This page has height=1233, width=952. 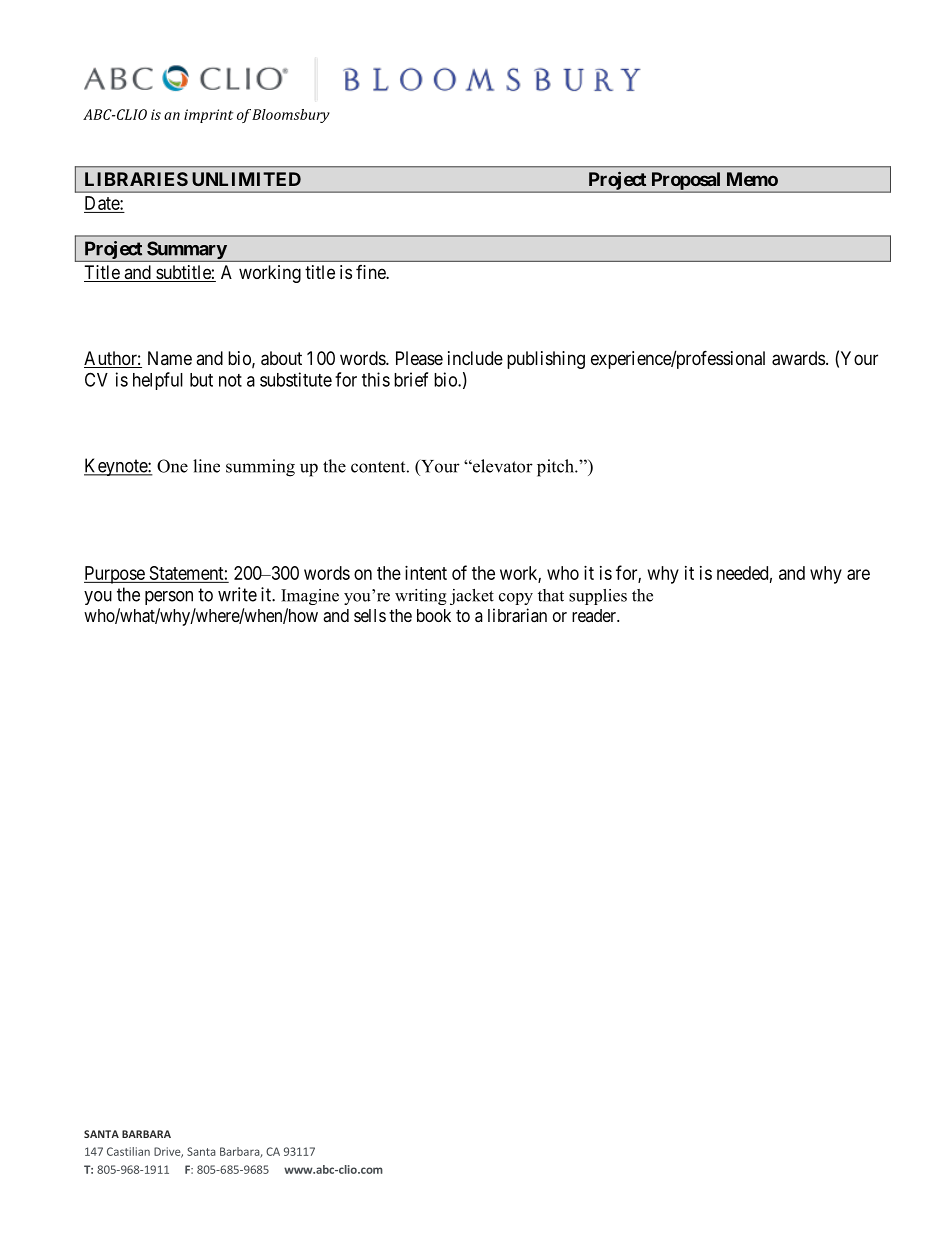 What do you see at coordinates (858, 574) in the page?
I see `are` at bounding box center [858, 574].
